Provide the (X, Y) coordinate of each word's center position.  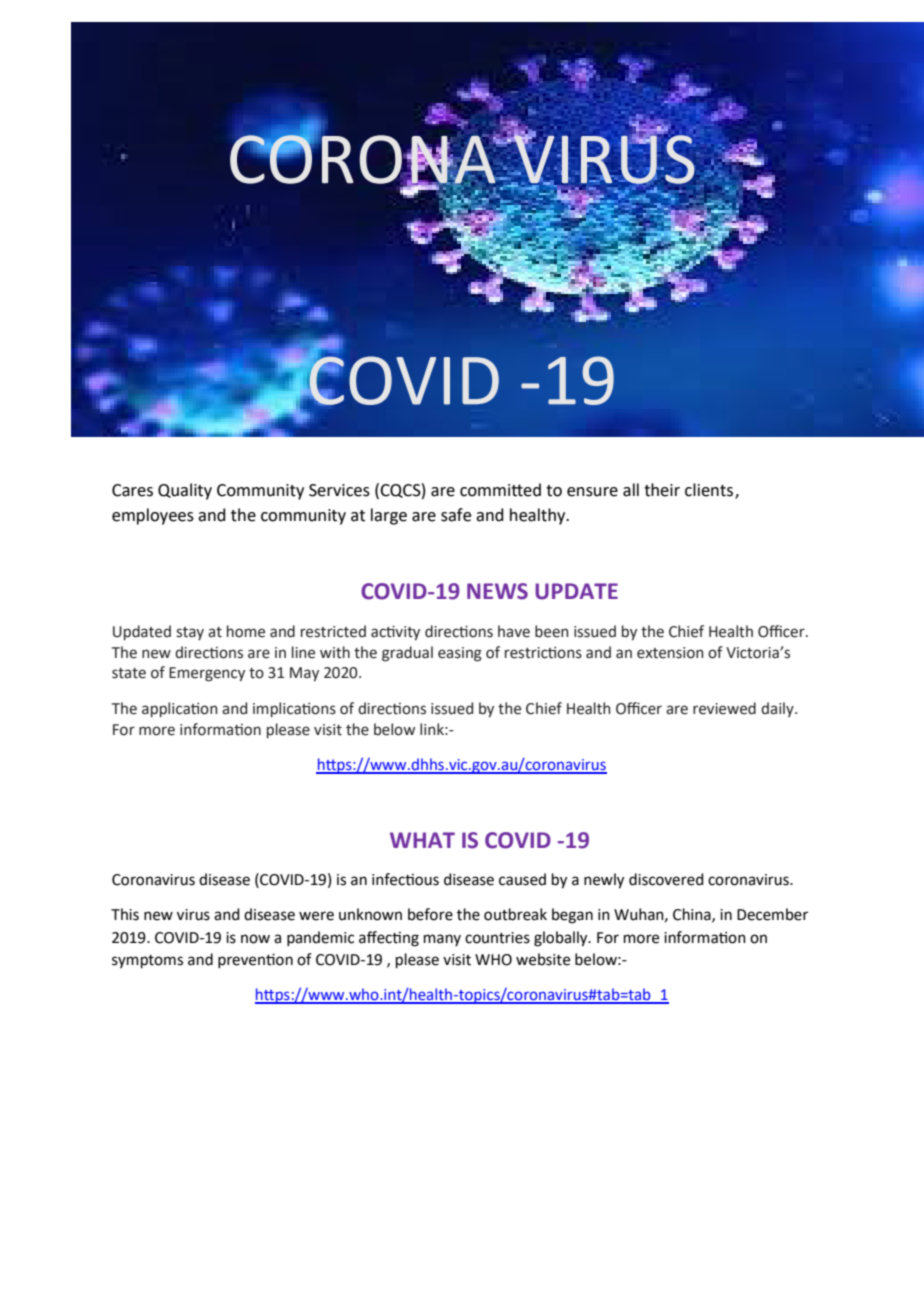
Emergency (207, 674)
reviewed (724, 708)
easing (460, 654)
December (772, 914)
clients (709, 490)
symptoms (147, 961)
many (442, 940)
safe (456, 515)
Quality (185, 491)
